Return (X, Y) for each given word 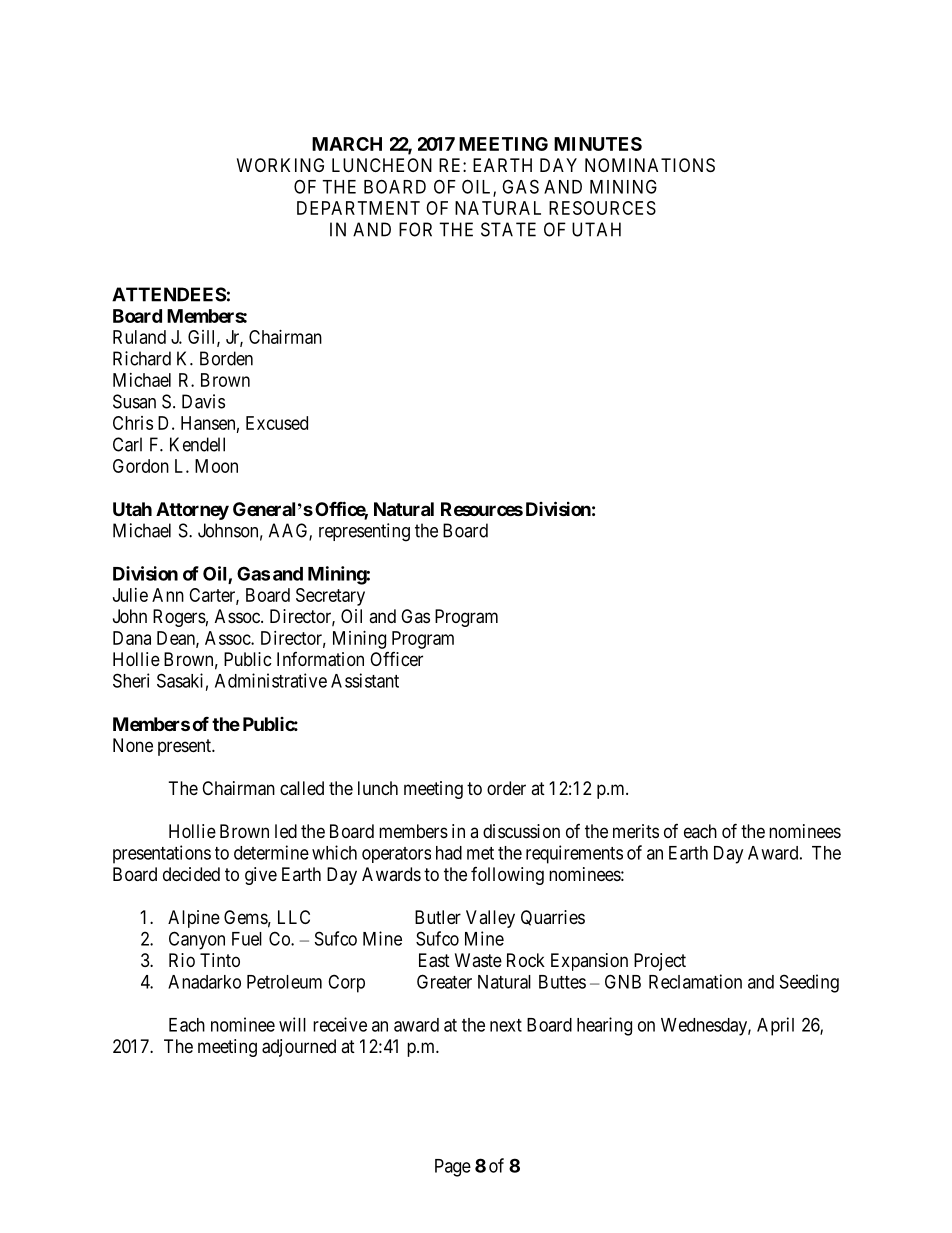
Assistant (365, 680)
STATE (508, 229)
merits (636, 831)
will (292, 1024)
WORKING (280, 165)
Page (453, 1168)
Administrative (271, 680)
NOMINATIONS (650, 165)
